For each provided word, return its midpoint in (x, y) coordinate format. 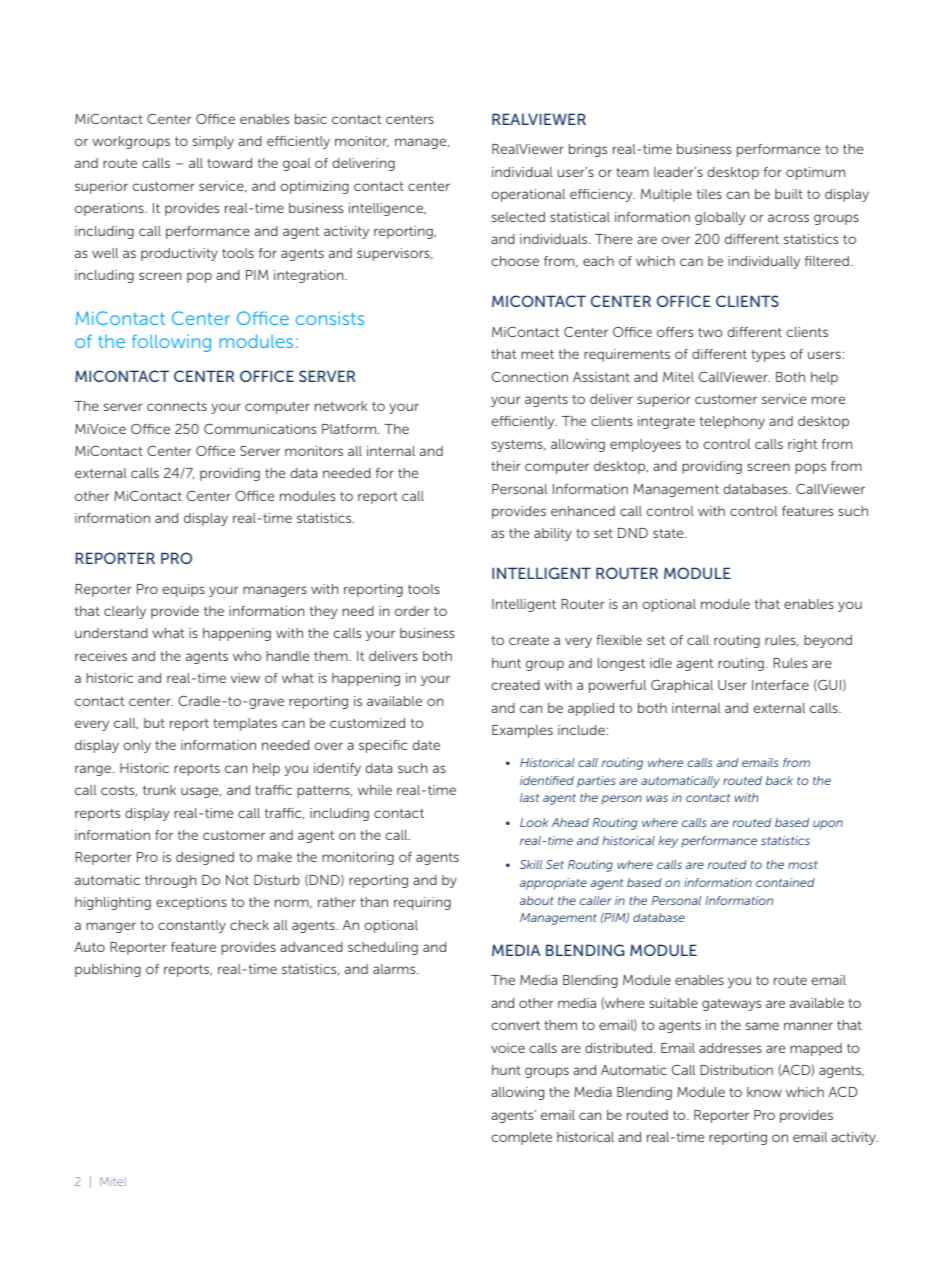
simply (213, 142)
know (764, 1092)
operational (528, 195)
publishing (108, 970)
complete (521, 1138)
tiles (709, 194)
